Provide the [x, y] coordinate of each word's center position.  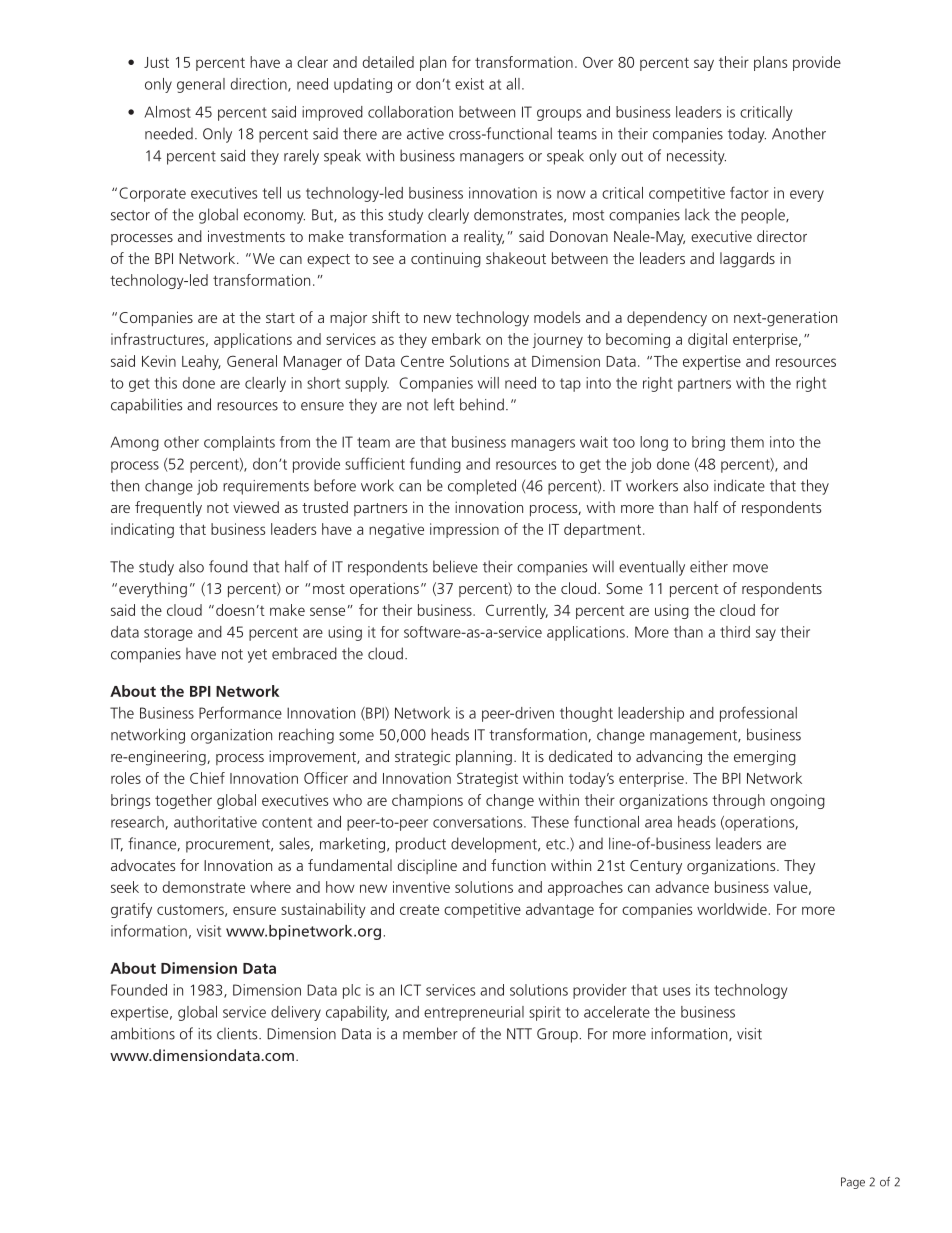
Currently [517, 611]
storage [168, 634]
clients [238, 1034]
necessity [696, 157]
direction [260, 85]
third [735, 632]
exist [469, 84]
